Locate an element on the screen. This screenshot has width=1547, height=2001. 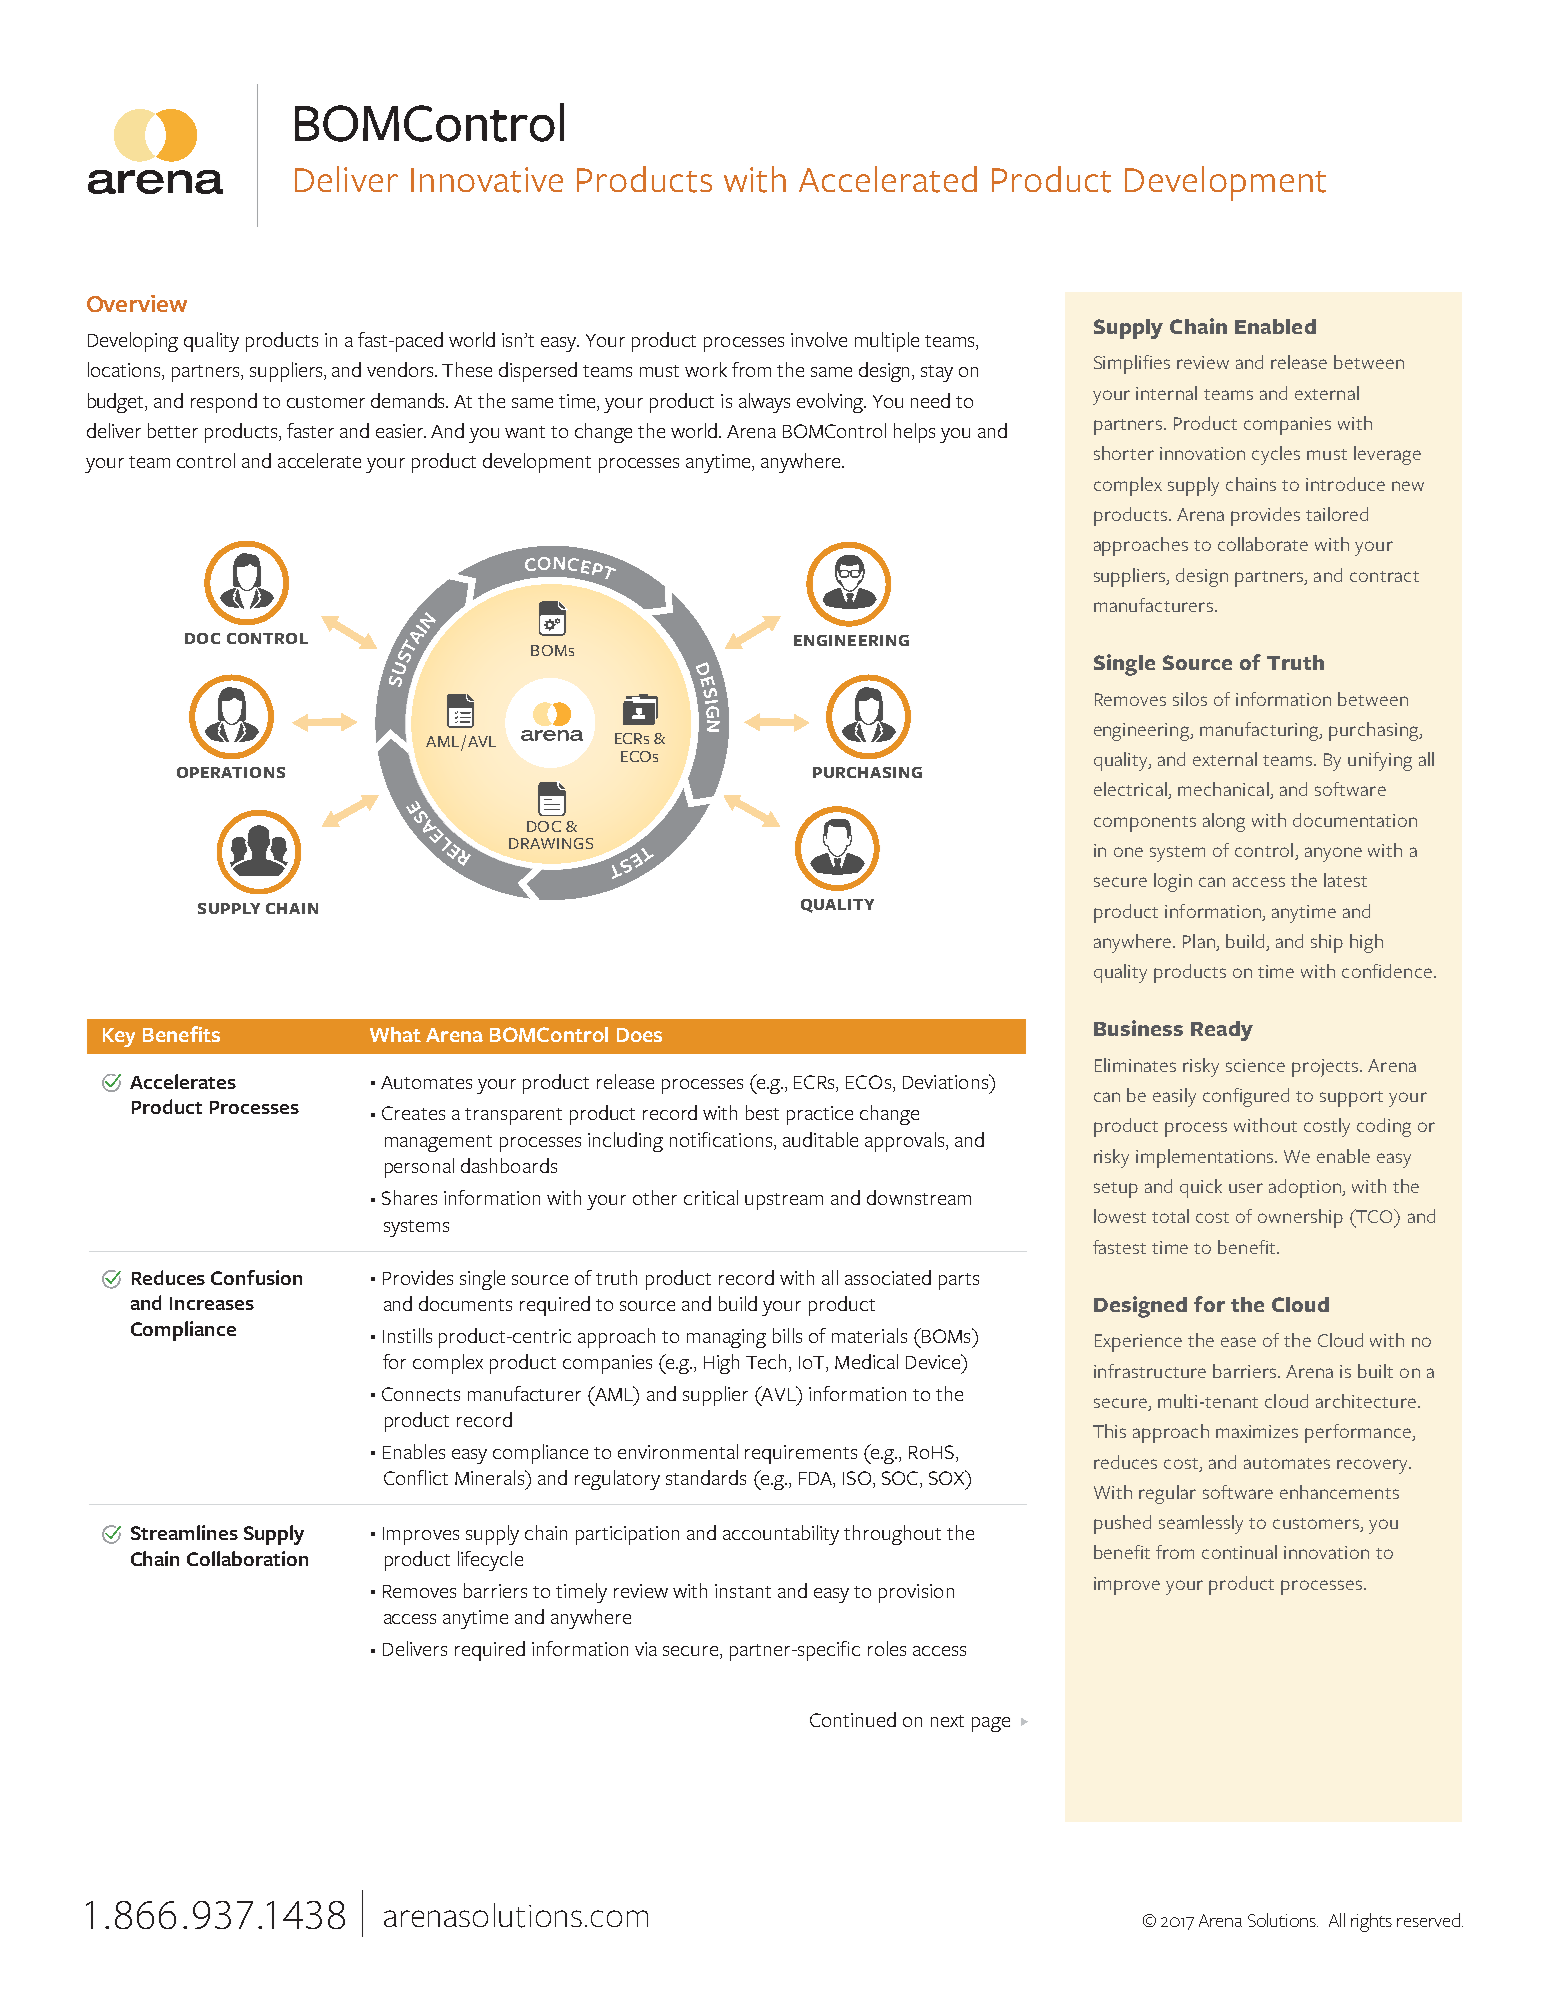
maximizes is located at coordinates (1257, 1431).
